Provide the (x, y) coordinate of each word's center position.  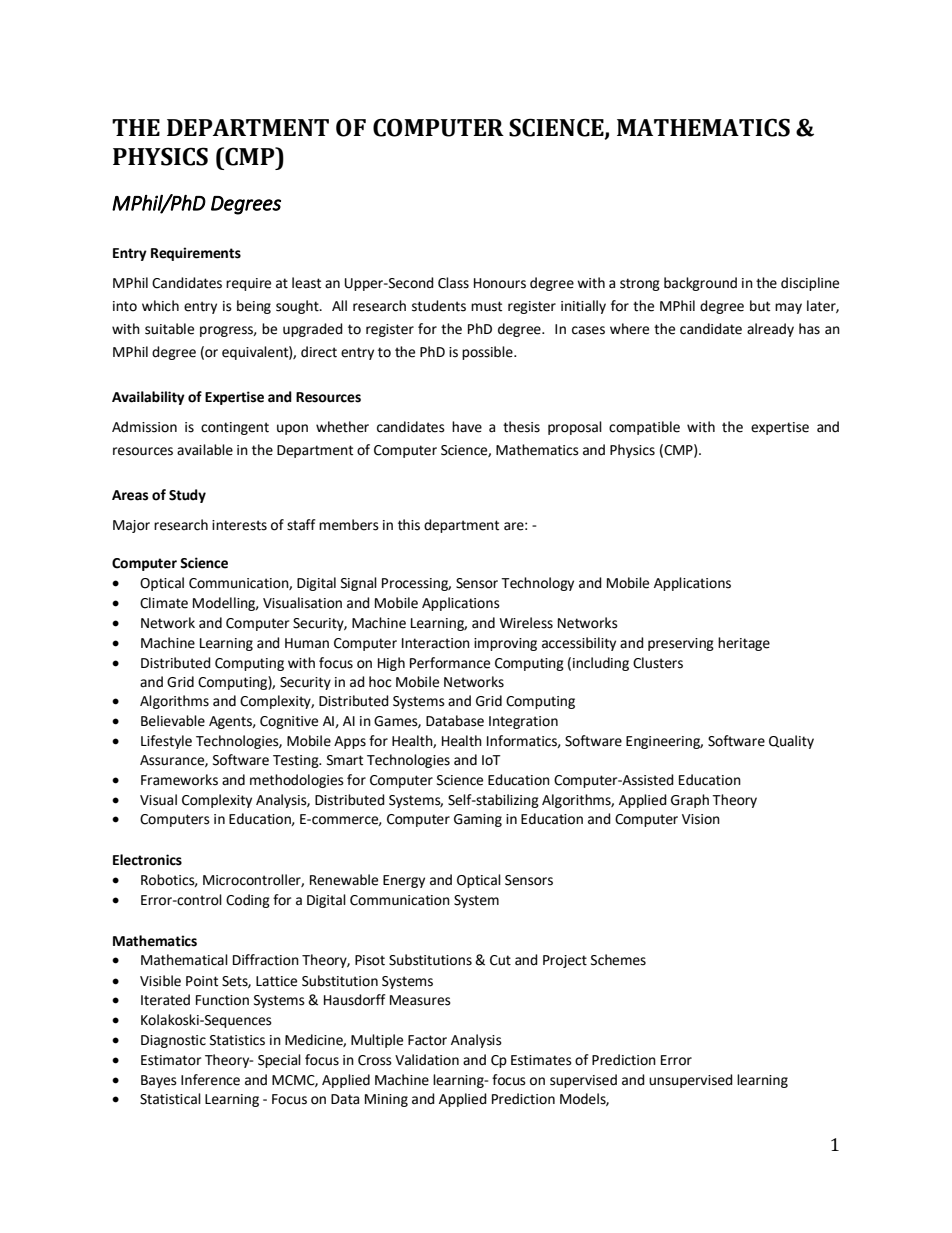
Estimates (541, 1060)
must (486, 306)
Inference (210, 1080)
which (160, 306)
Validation (427, 1060)
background (700, 284)
